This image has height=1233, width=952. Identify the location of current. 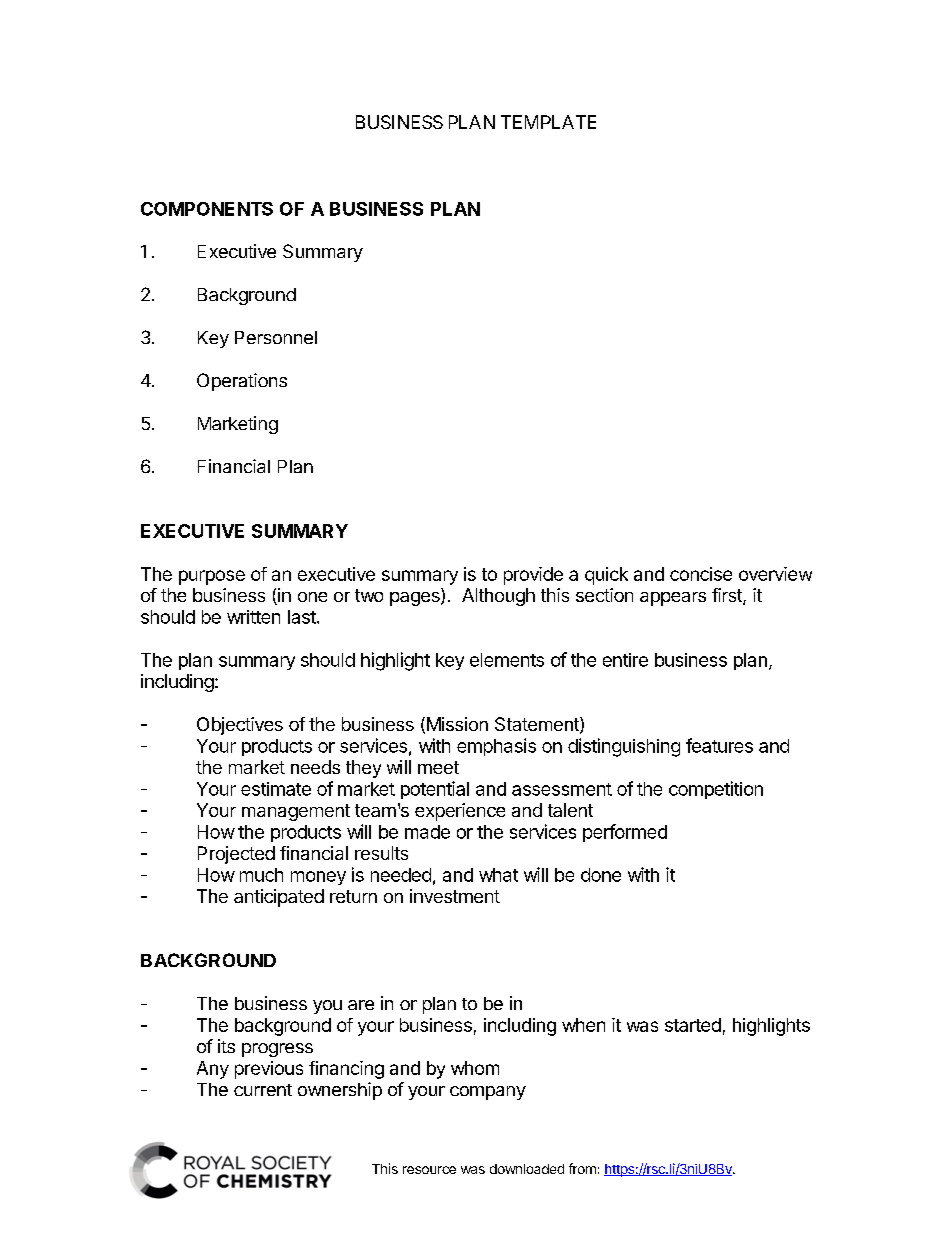
(263, 1090).
